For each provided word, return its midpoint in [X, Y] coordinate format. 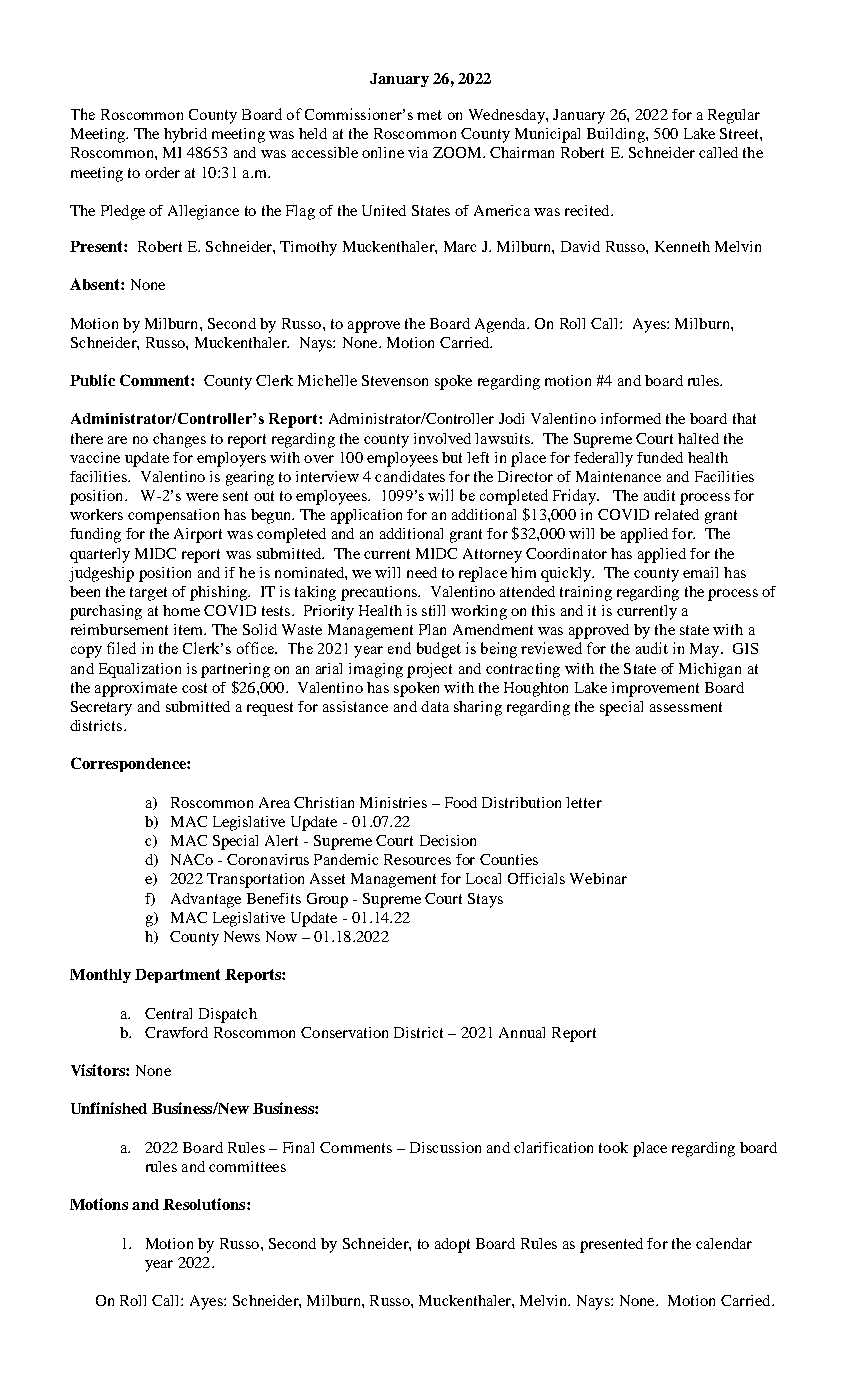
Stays [485, 900]
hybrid [185, 135]
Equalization [140, 670]
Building [617, 135]
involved [442, 438]
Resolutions [205, 1204]
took [613, 1147]
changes [179, 440]
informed [631, 418]
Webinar [598, 878]
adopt [452, 1245]
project [429, 670]
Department [177, 976]
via [418, 152]
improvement [655, 689]
